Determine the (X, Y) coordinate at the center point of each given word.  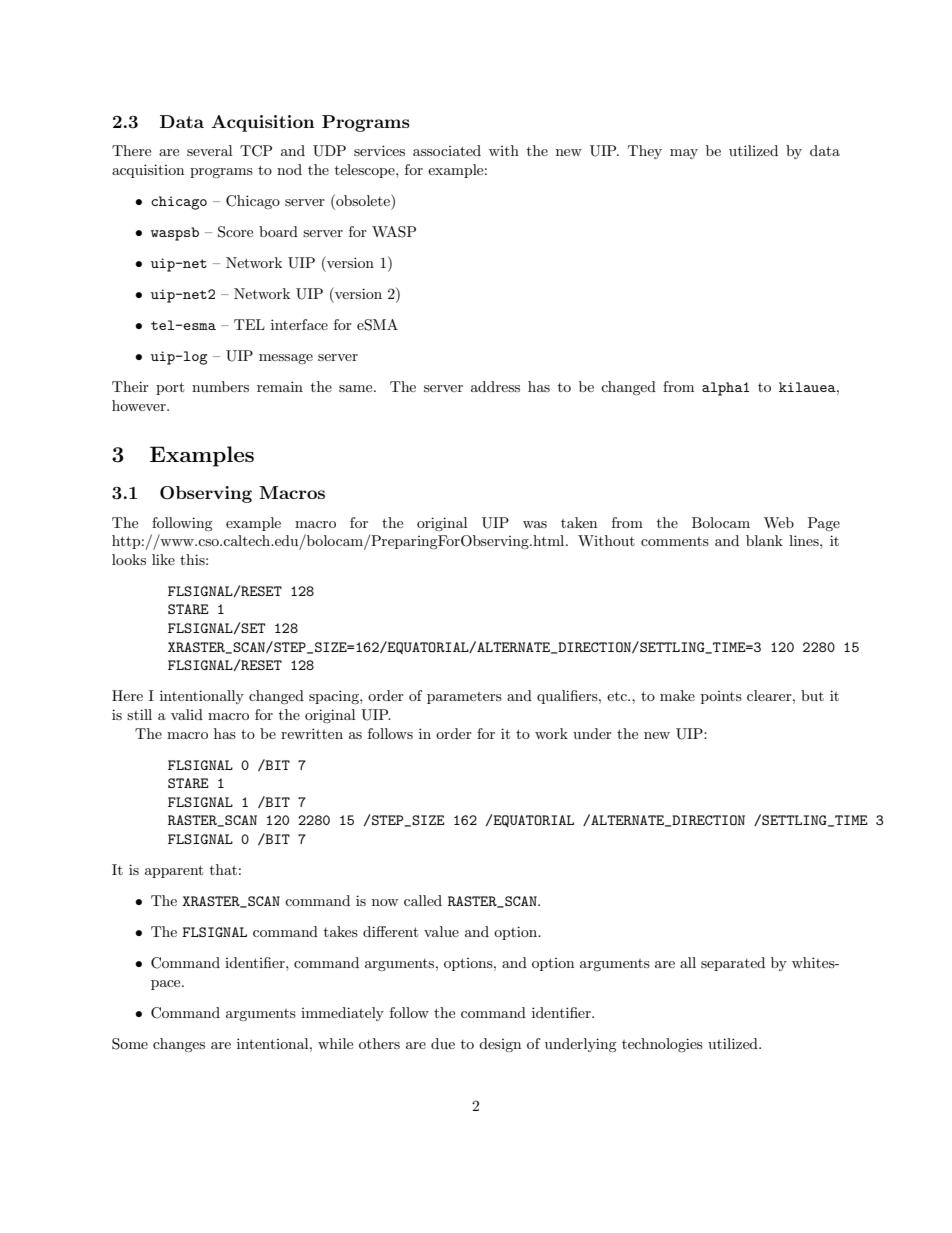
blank (764, 540)
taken (579, 522)
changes (179, 1045)
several (209, 150)
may (684, 154)
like (163, 559)
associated (447, 150)
